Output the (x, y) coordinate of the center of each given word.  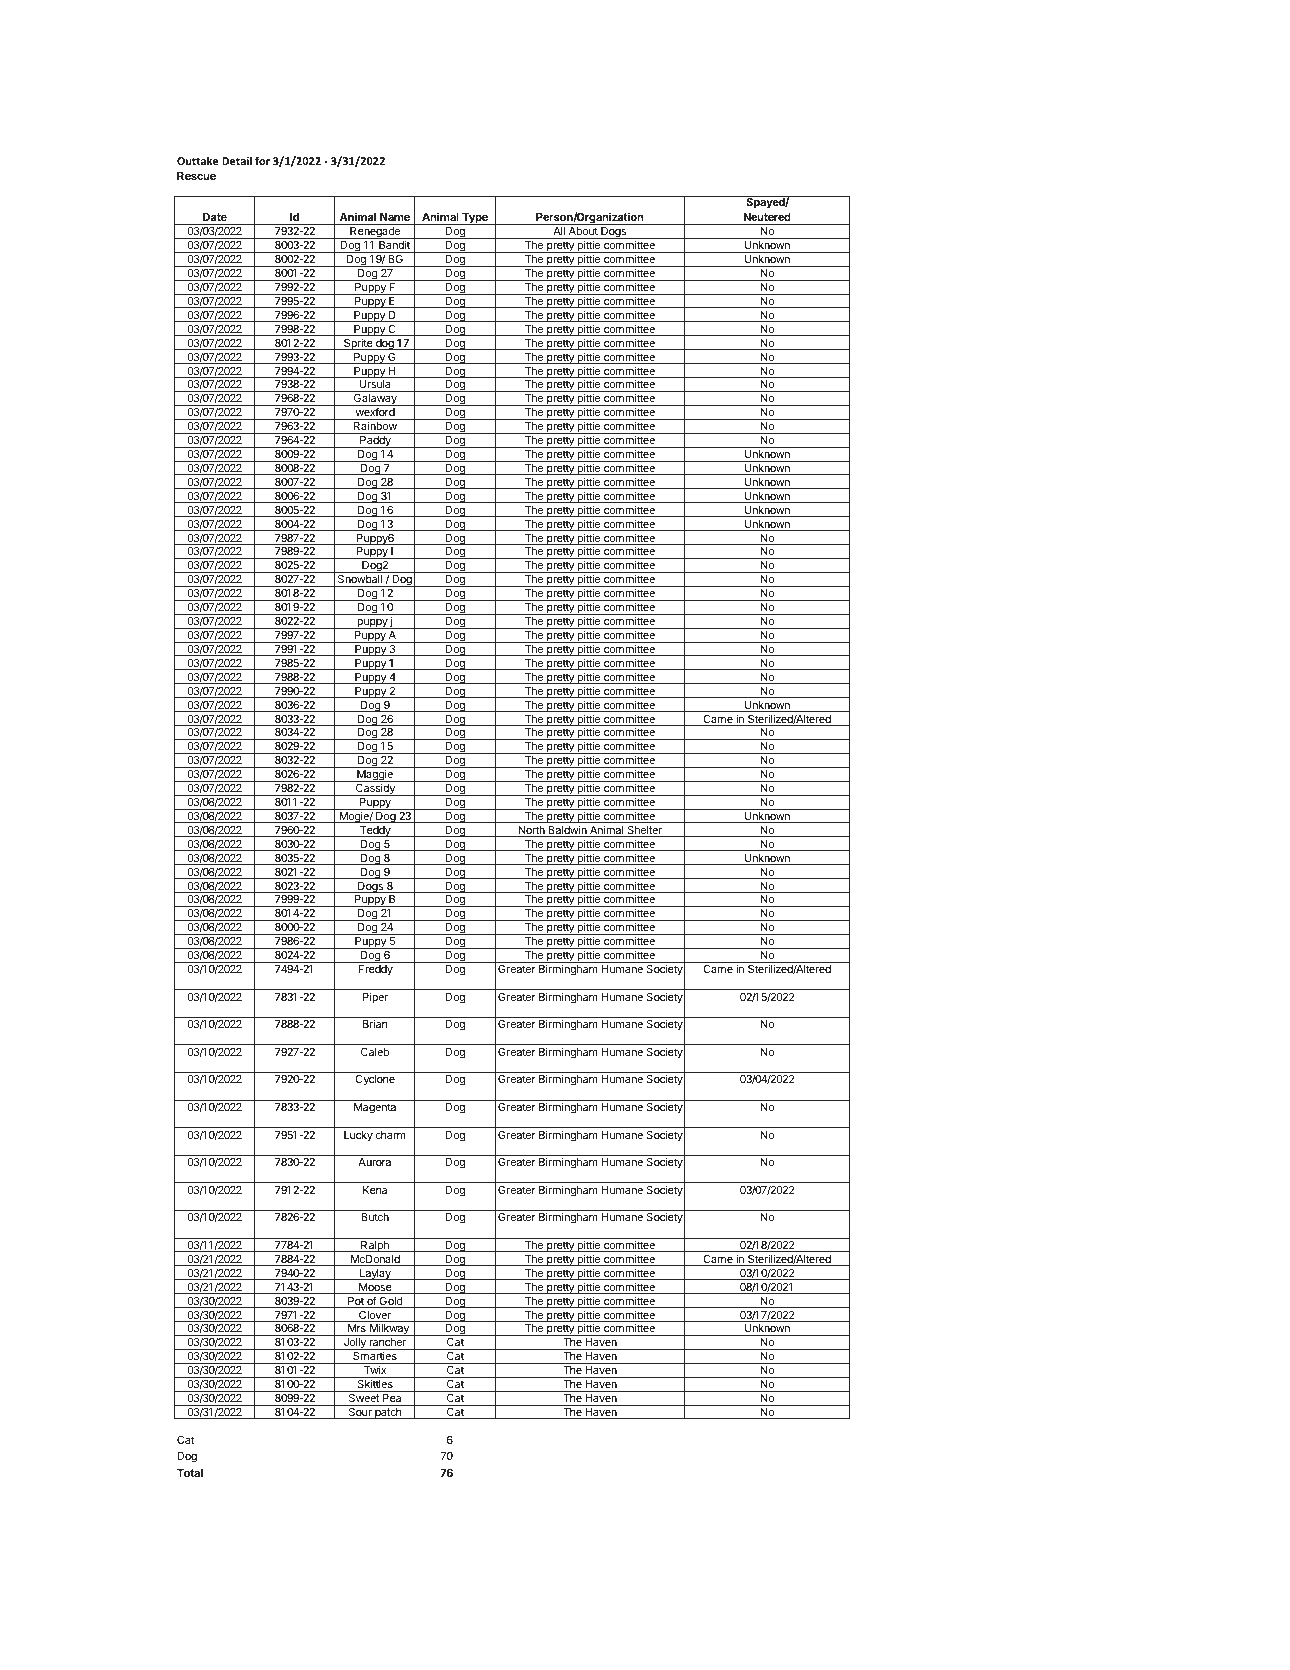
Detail (237, 160)
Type (475, 219)
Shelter (644, 831)
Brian (375, 1023)
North (531, 831)
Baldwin (567, 831)
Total (190, 1473)
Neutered (767, 217)
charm (390, 1135)
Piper (375, 997)
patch (388, 1413)
